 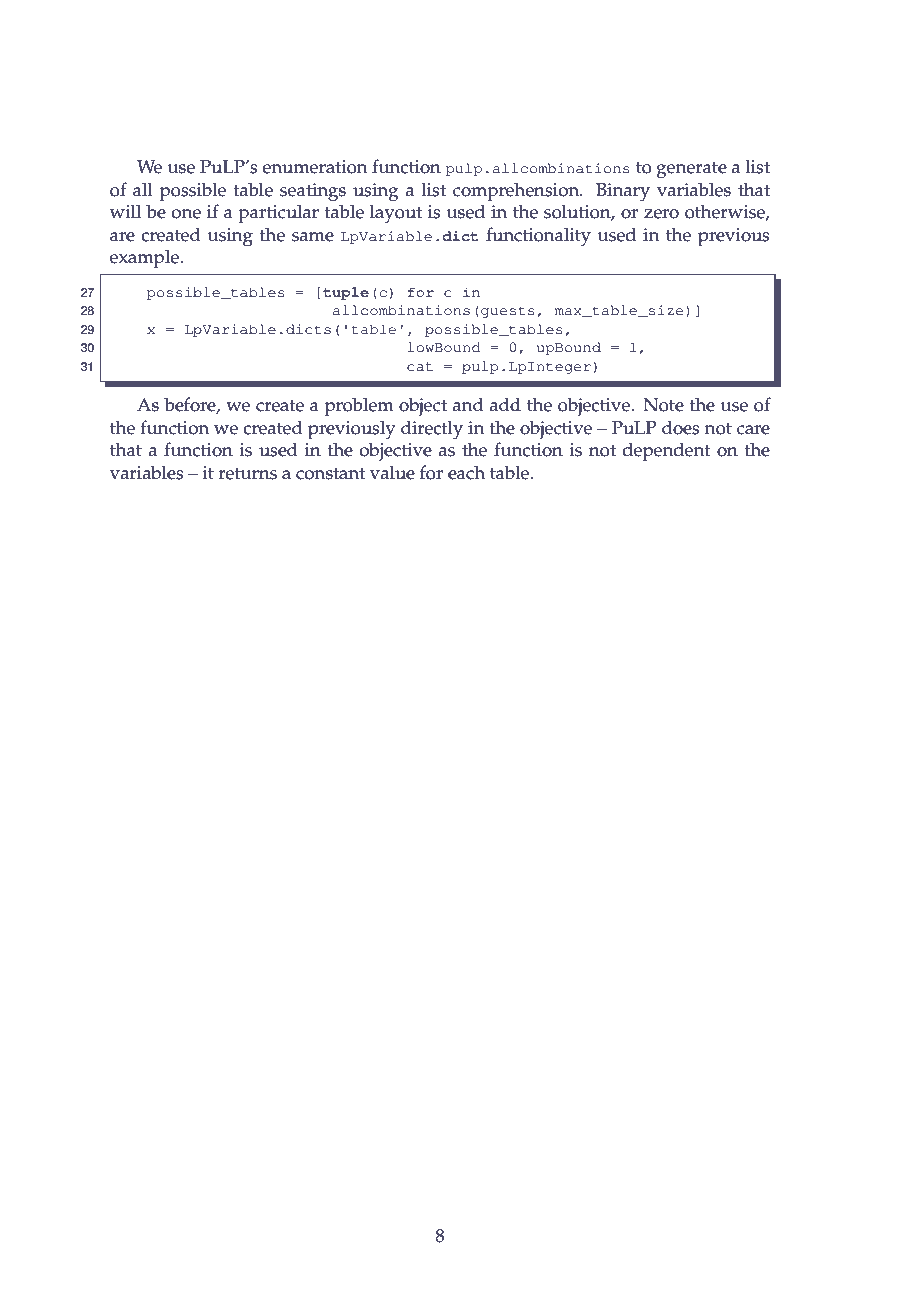 I want to click on Note, so click(x=663, y=405).
